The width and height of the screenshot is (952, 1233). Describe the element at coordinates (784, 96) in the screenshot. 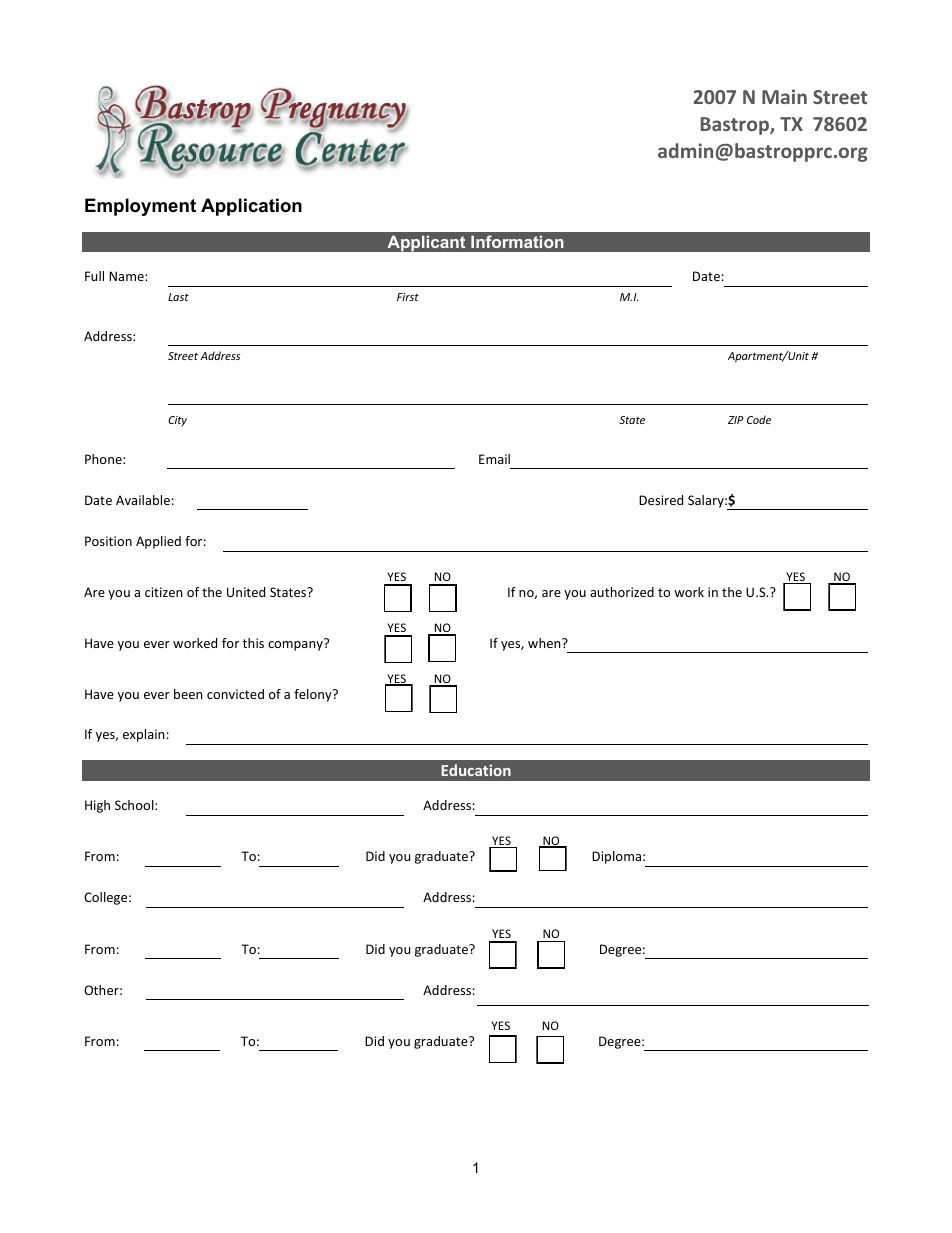

I see `Main` at that location.
